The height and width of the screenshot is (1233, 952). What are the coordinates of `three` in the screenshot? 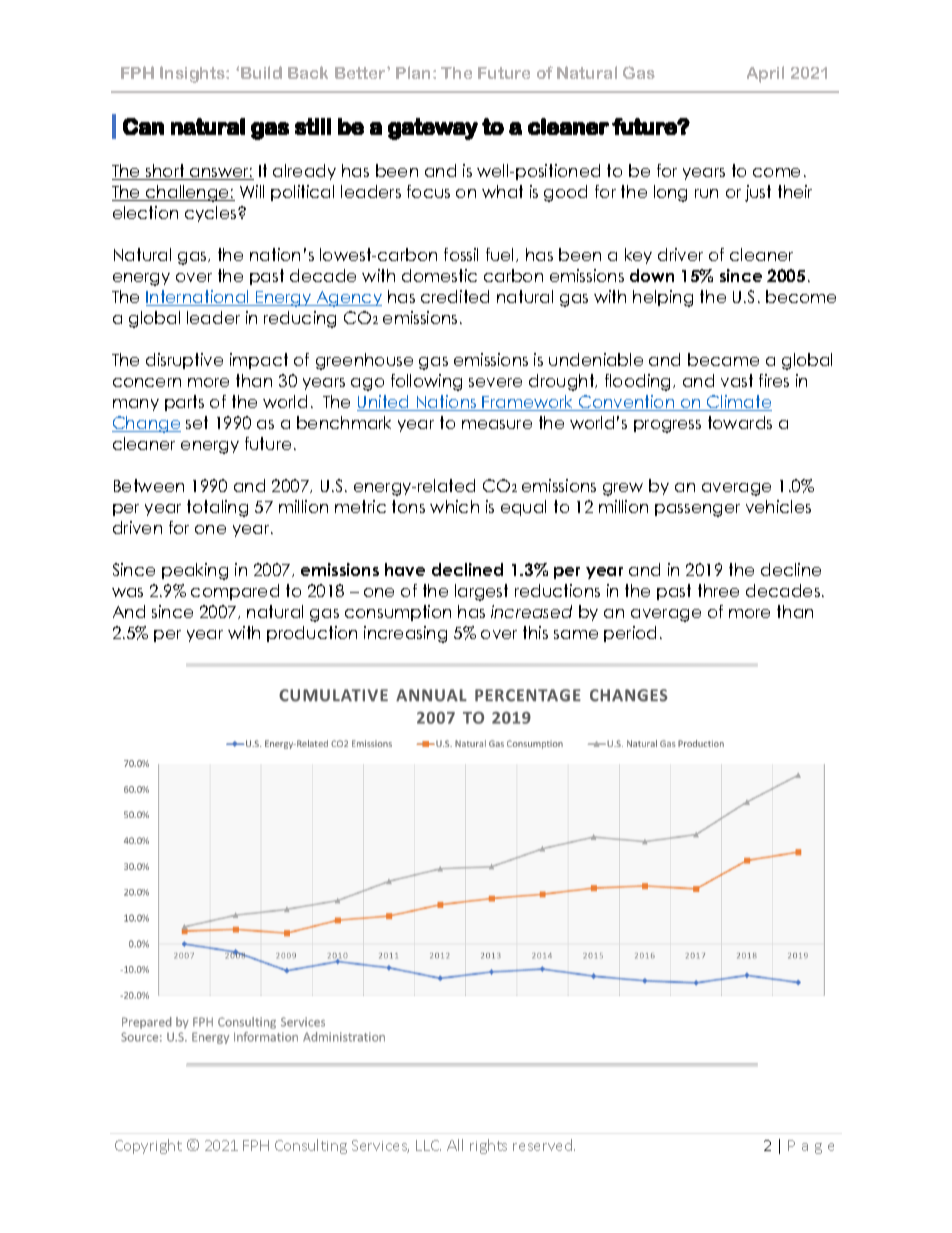 It's located at (718, 590).
